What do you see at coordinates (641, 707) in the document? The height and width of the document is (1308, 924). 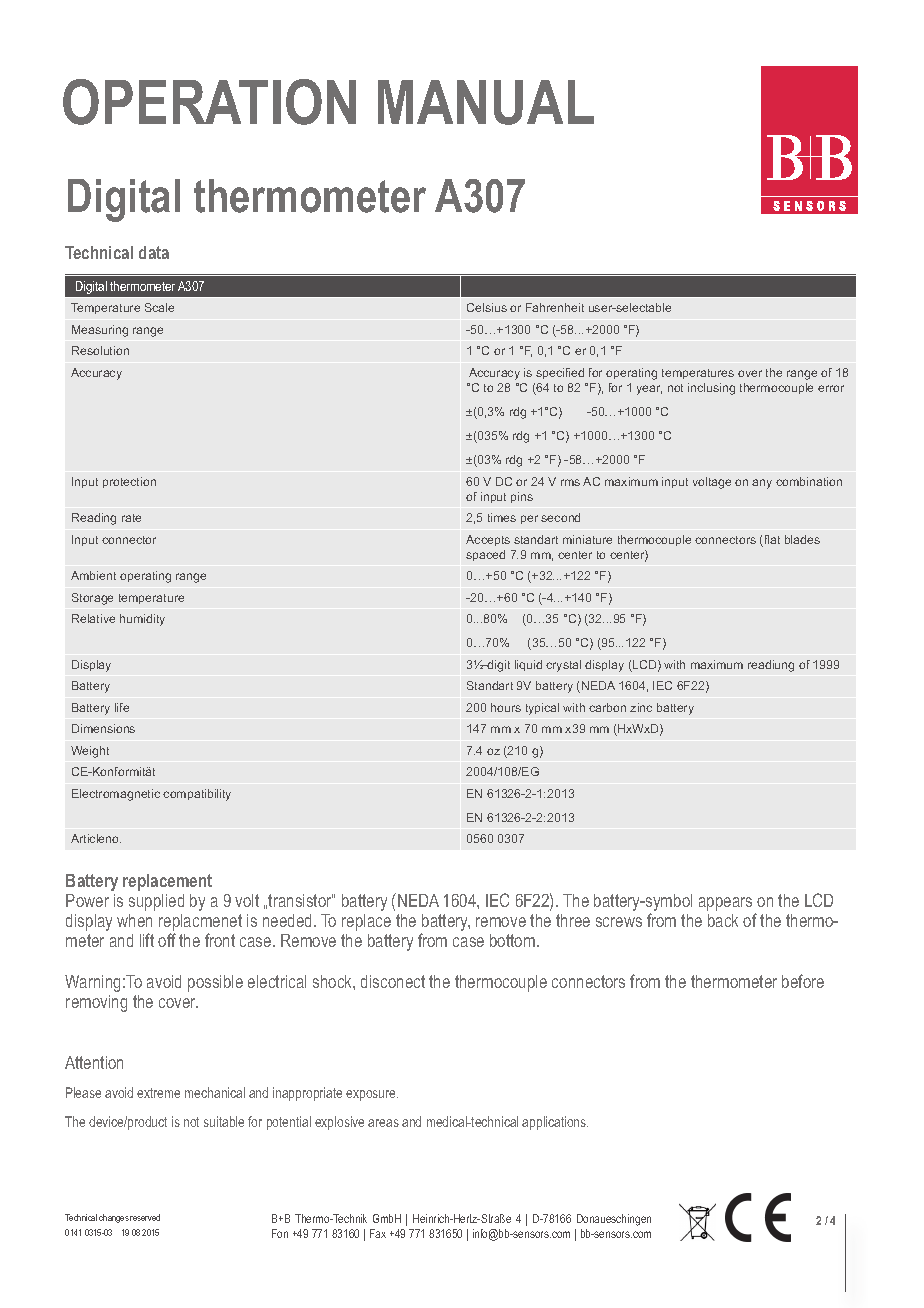 I see `zinc` at bounding box center [641, 707].
